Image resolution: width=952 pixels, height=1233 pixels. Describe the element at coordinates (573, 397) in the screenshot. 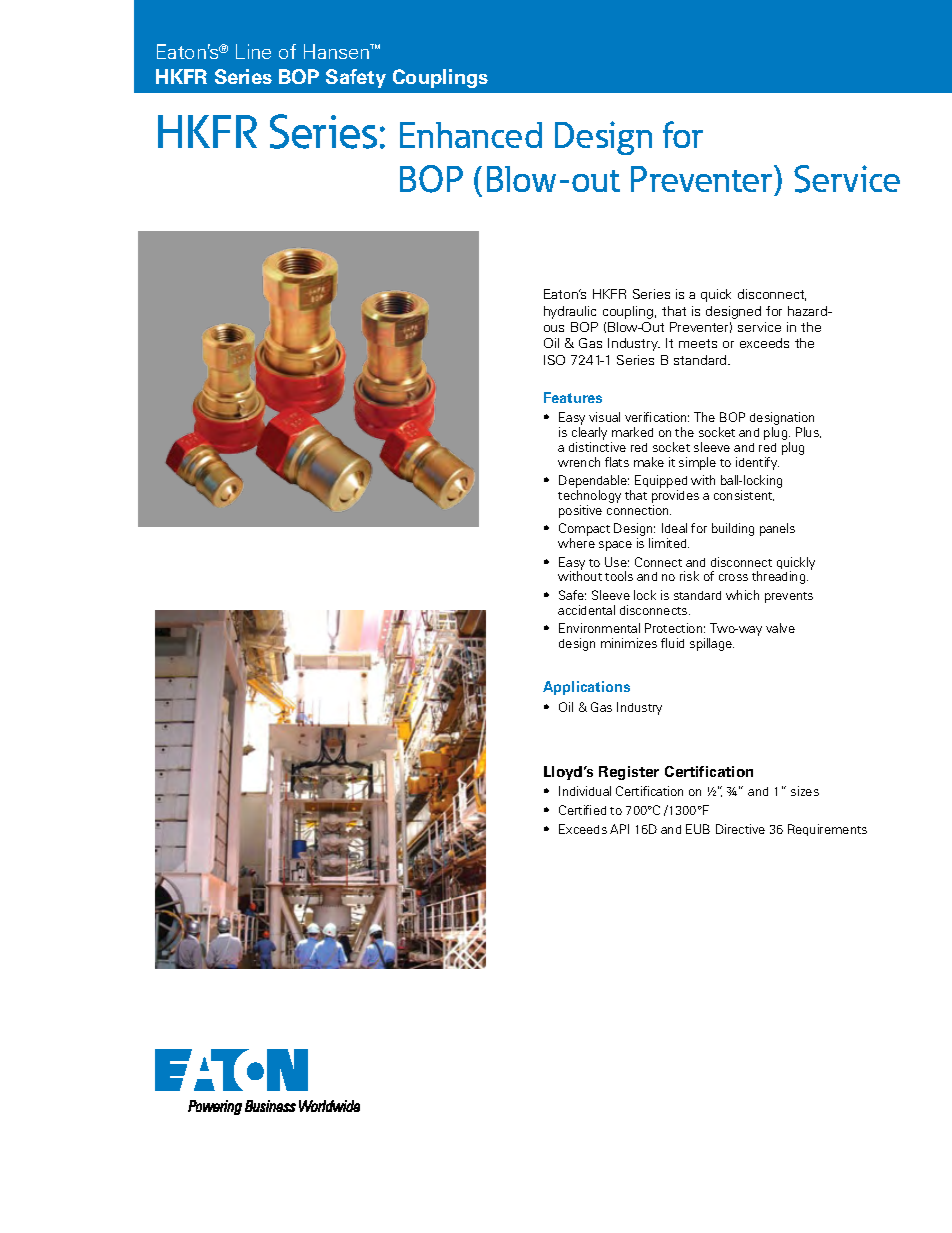

I see `Features` at that location.
